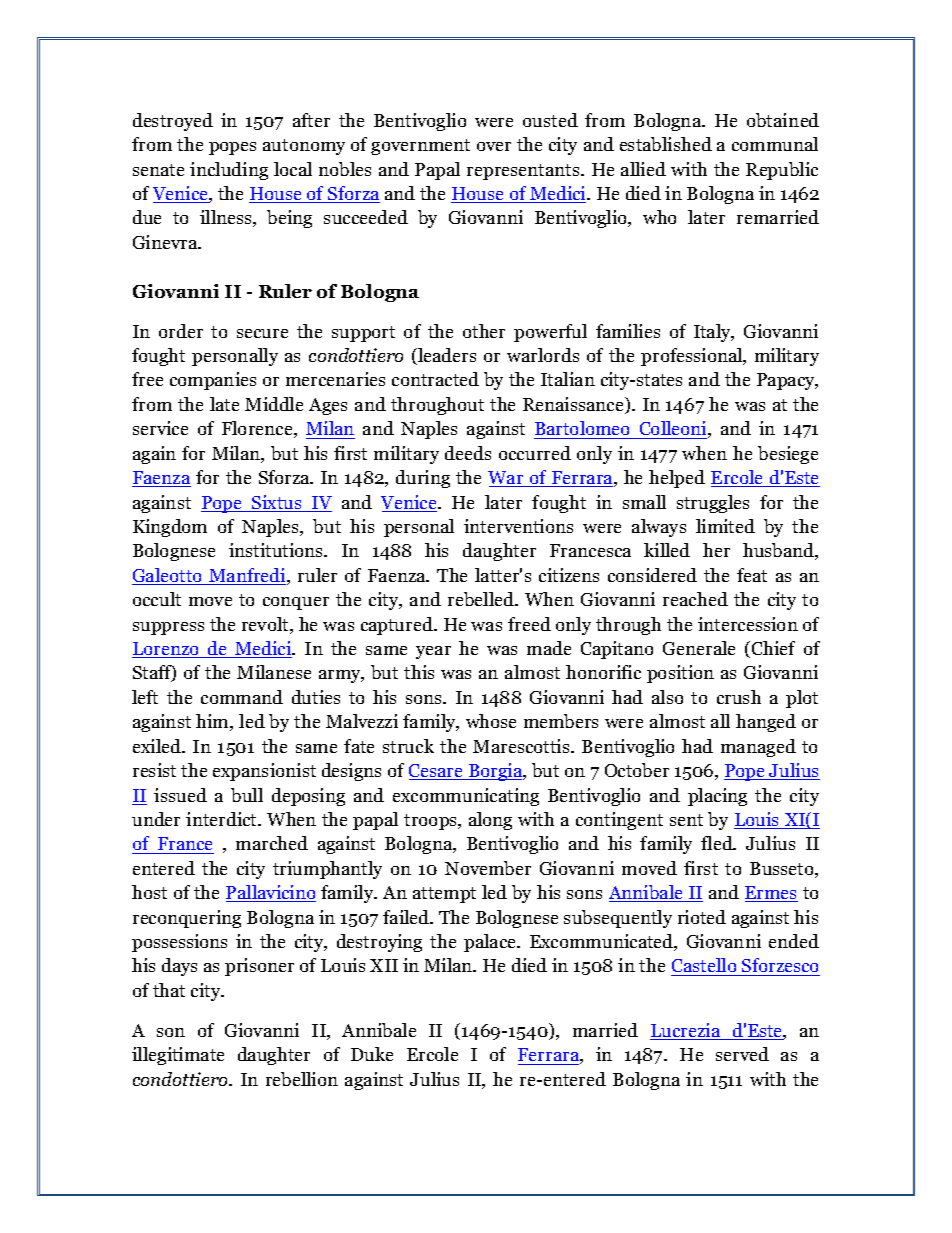 This screenshot has height=1233, width=952. Describe the element at coordinates (157, 599) in the screenshot. I see `occult` at that location.
